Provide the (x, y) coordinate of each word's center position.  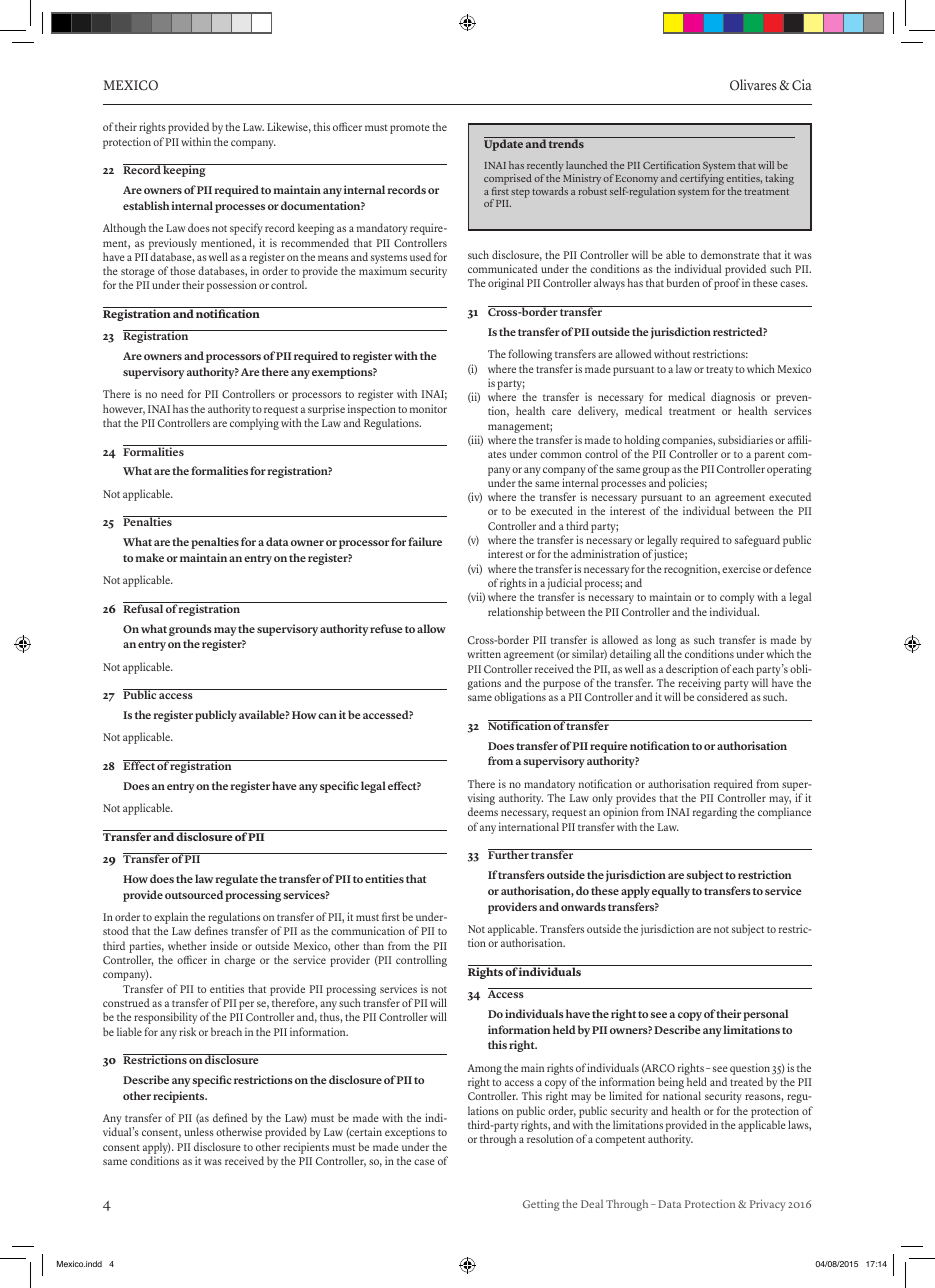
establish (146, 205)
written (484, 653)
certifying (702, 179)
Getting (541, 1205)
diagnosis (734, 399)
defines (211, 930)
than (373, 945)
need (172, 393)
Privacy (767, 1205)
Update (504, 144)
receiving (698, 685)
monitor (428, 408)
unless (199, 1131)
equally (671, 892)
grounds (190, 630)
